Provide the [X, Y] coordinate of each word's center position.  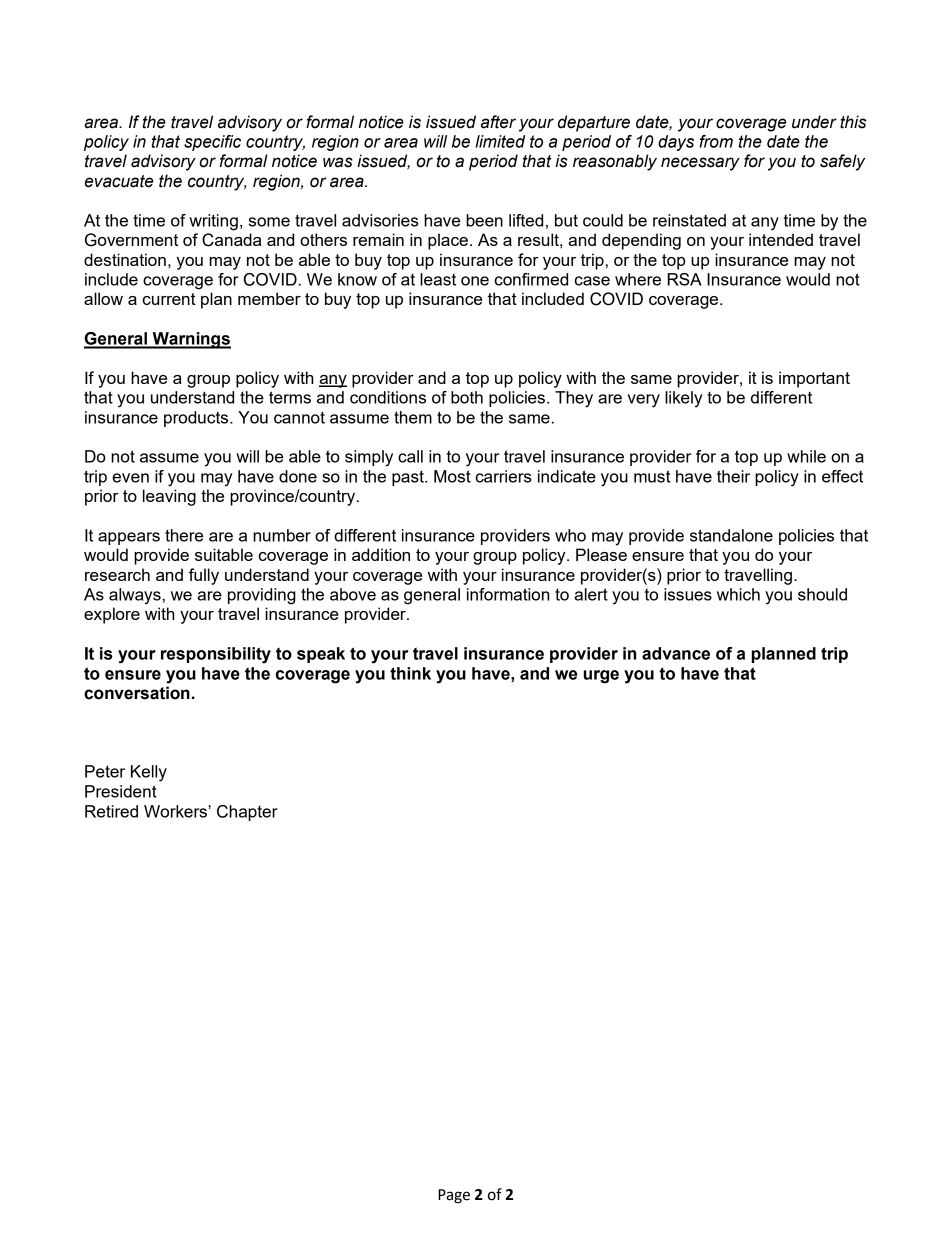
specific [212, 143]
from [716, 141]
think [410, 673]
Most [452, 476]
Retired [111, 811]
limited [500, 141]
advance [676, 653]
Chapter [247, 813]
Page [454, 1196]
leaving [169, 497]
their [733, 476]
